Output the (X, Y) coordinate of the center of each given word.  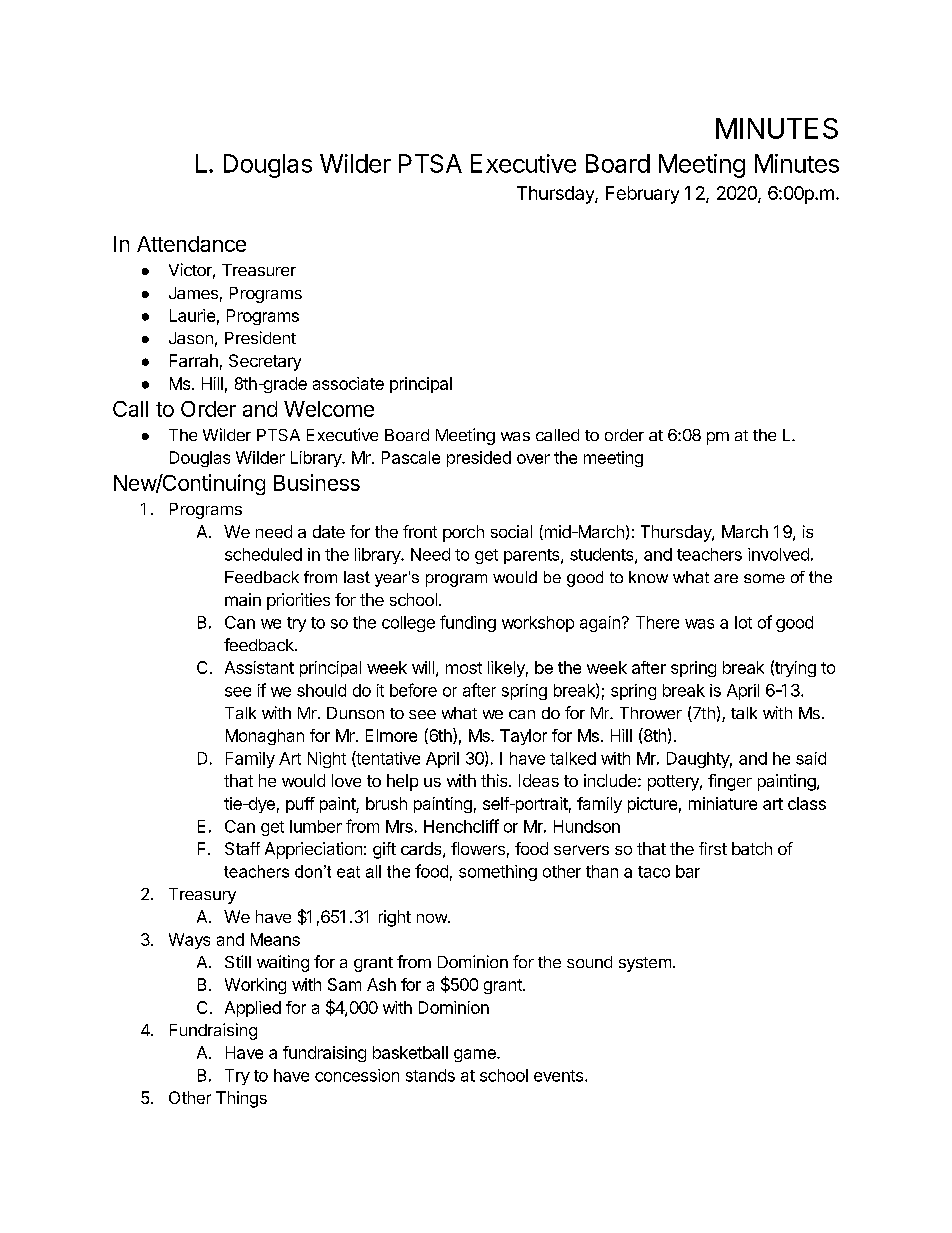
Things (241, 1099)
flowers (478, 848)
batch (752, 848)
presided (479, 459)
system (645, 964)
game (476, 1055)
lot (743, 622)
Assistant (259, 667)
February (642, 195)
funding (468, 623)
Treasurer (259, 270)
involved (778, 554)
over (533, 459)
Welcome (329, 409)
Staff (242, 848)
